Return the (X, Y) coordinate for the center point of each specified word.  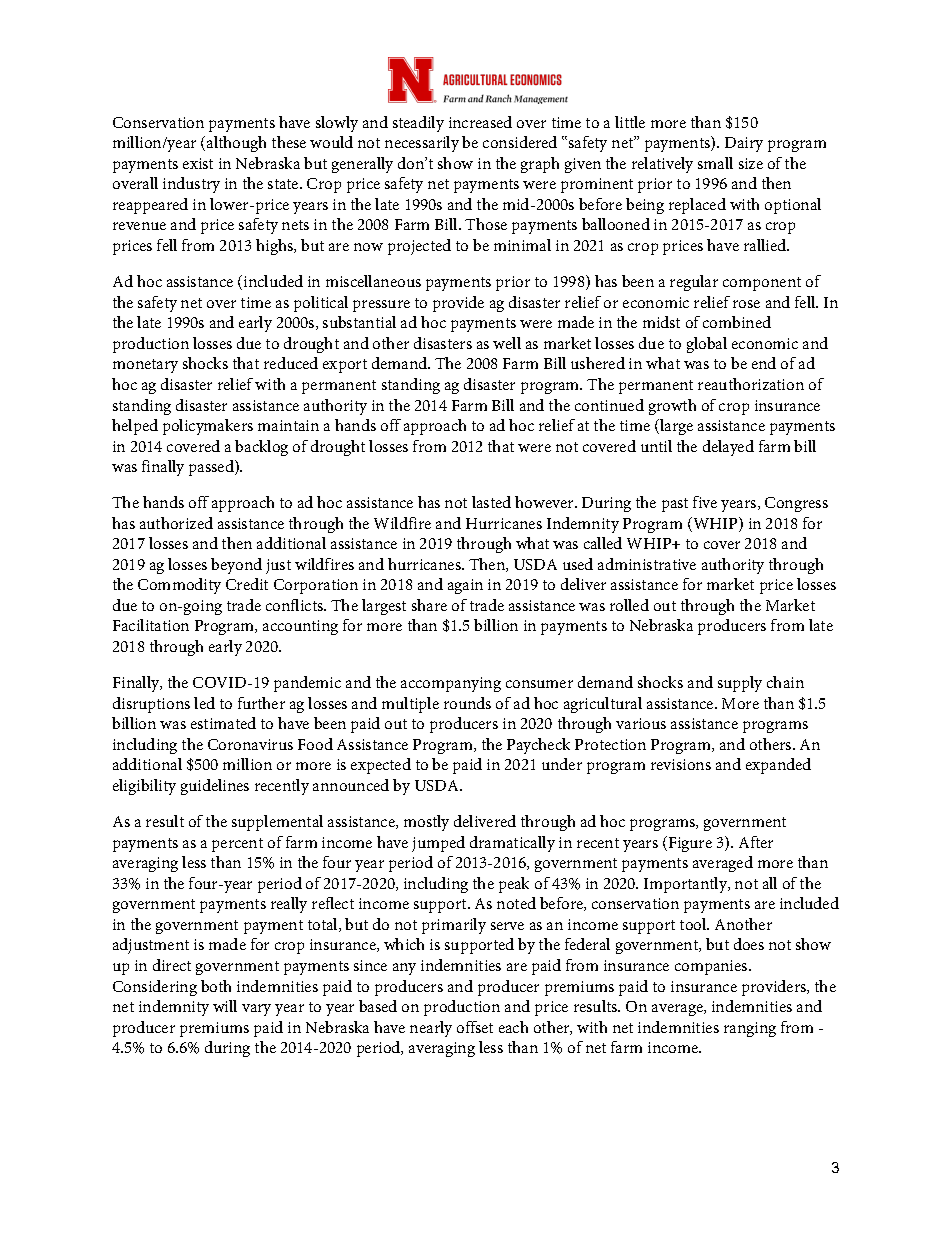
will (225, 1006)
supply (740, 684)
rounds (467, 703)
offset (475, 1027)
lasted (491, 502)
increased (480, 122)
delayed (728, 448)
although (236, 144)
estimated (223, 723)
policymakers (208, 427)
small (715, 163)
